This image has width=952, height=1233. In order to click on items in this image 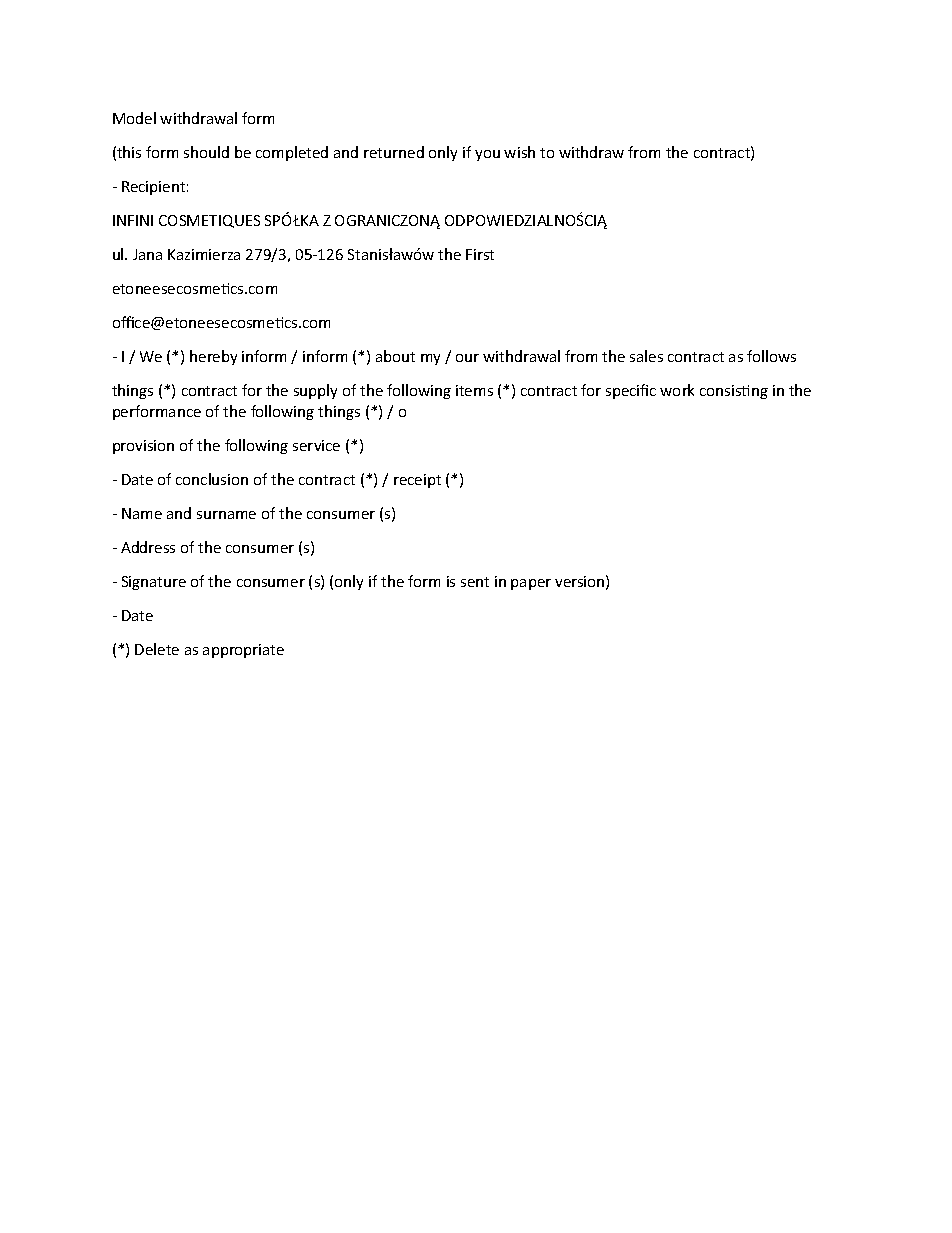, I will do `click(474, 390)`.
